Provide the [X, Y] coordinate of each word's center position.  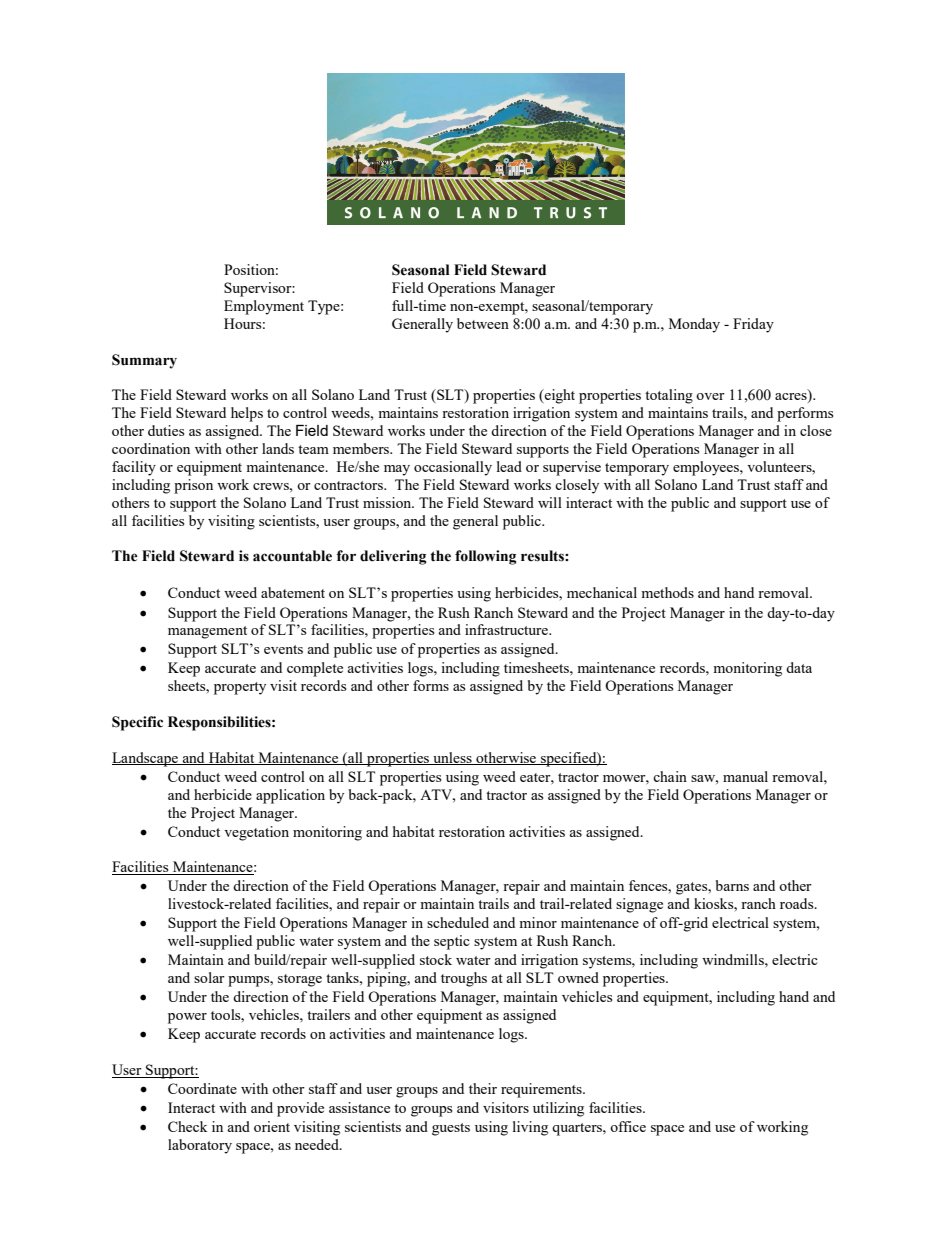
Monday [694, 325]
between [483, 323]
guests [451, 1129]
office [628, 1126]
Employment [264, 307]
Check [188, 1126]
